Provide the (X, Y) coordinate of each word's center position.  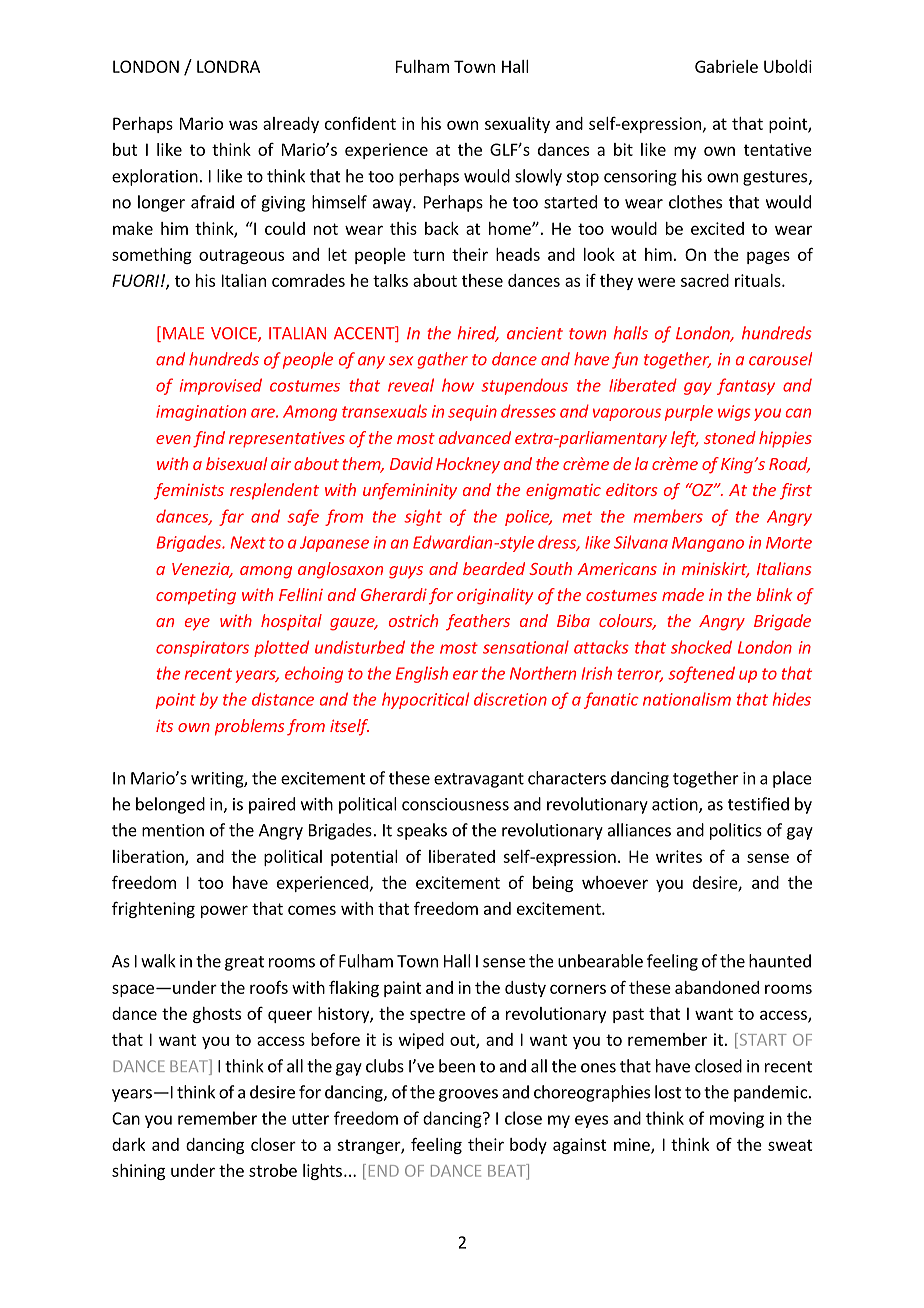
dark (128, 1144)
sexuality (517, 125)
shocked (701, 647)
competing (196, 596)
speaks (422, 831)
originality (495, 596)
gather (442, 360)
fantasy (746, 386)
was (243, 125)
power (224, 911)
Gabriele (726, 66)
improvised (221, 386)
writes (679, 856)
